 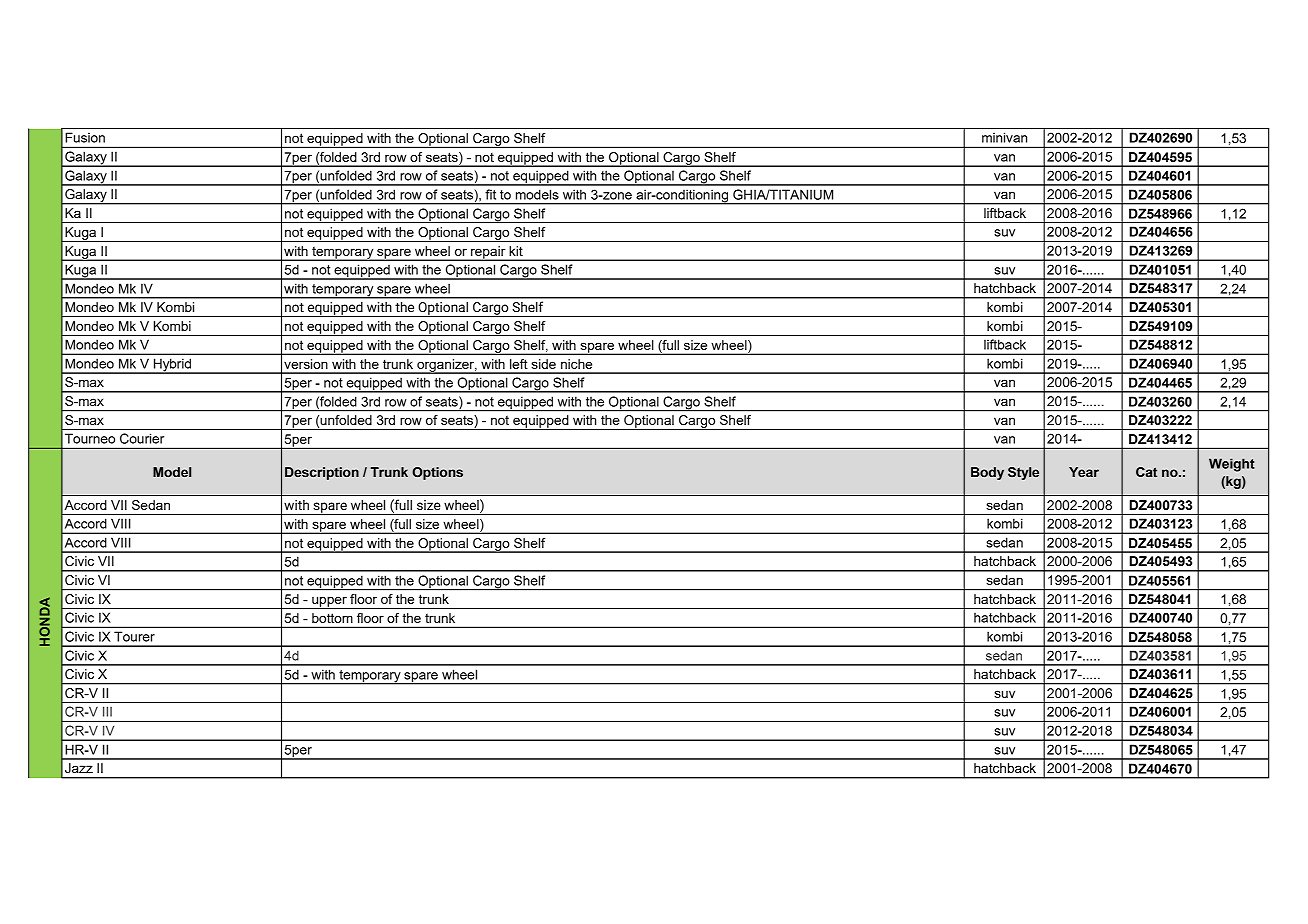 I want to click on Fusion, so click(x=85, y=138).
